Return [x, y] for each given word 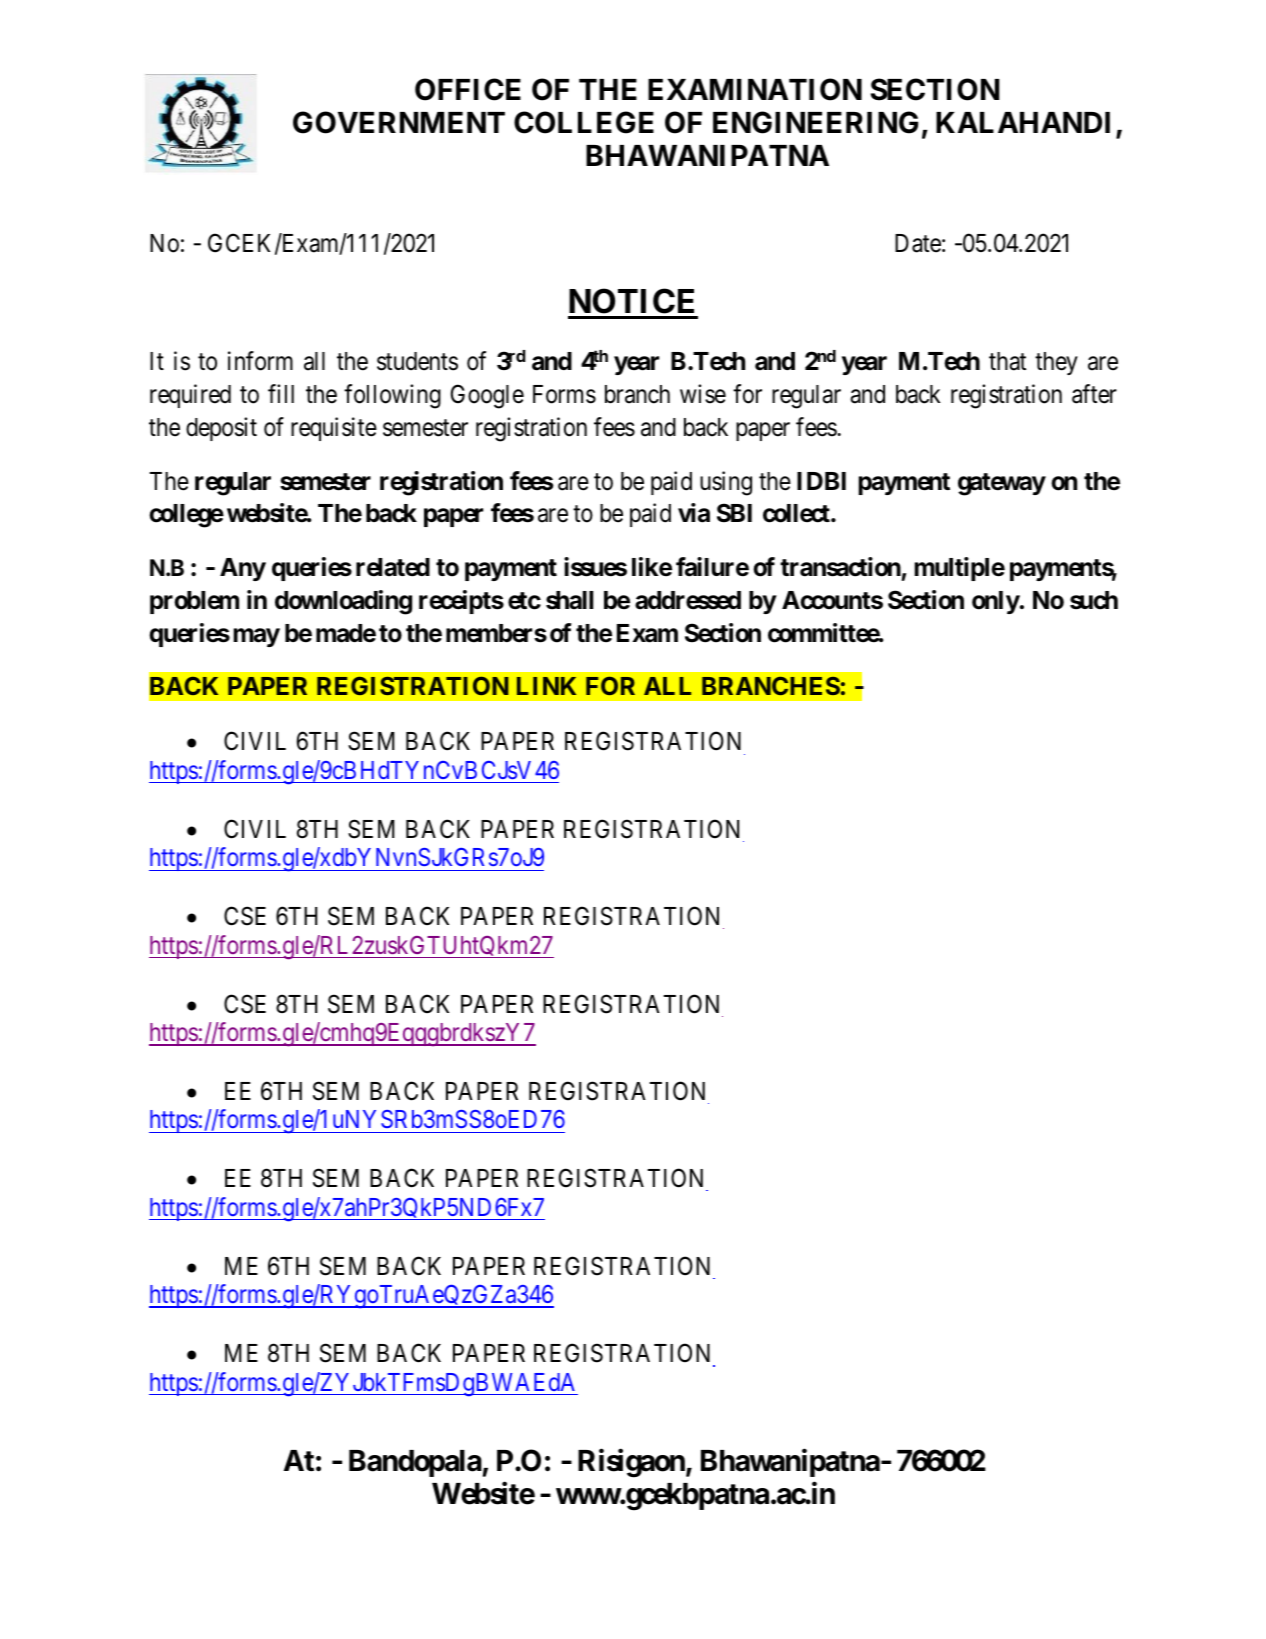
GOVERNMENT [399, 122]
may [256, 637]
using [726, 483]
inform [260, 361]
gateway [1002, 484]
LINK [546, 686]
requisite [334, 429]
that [1007, 361]
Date [918, 243]
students [417, 361]
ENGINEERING [815, 122]
